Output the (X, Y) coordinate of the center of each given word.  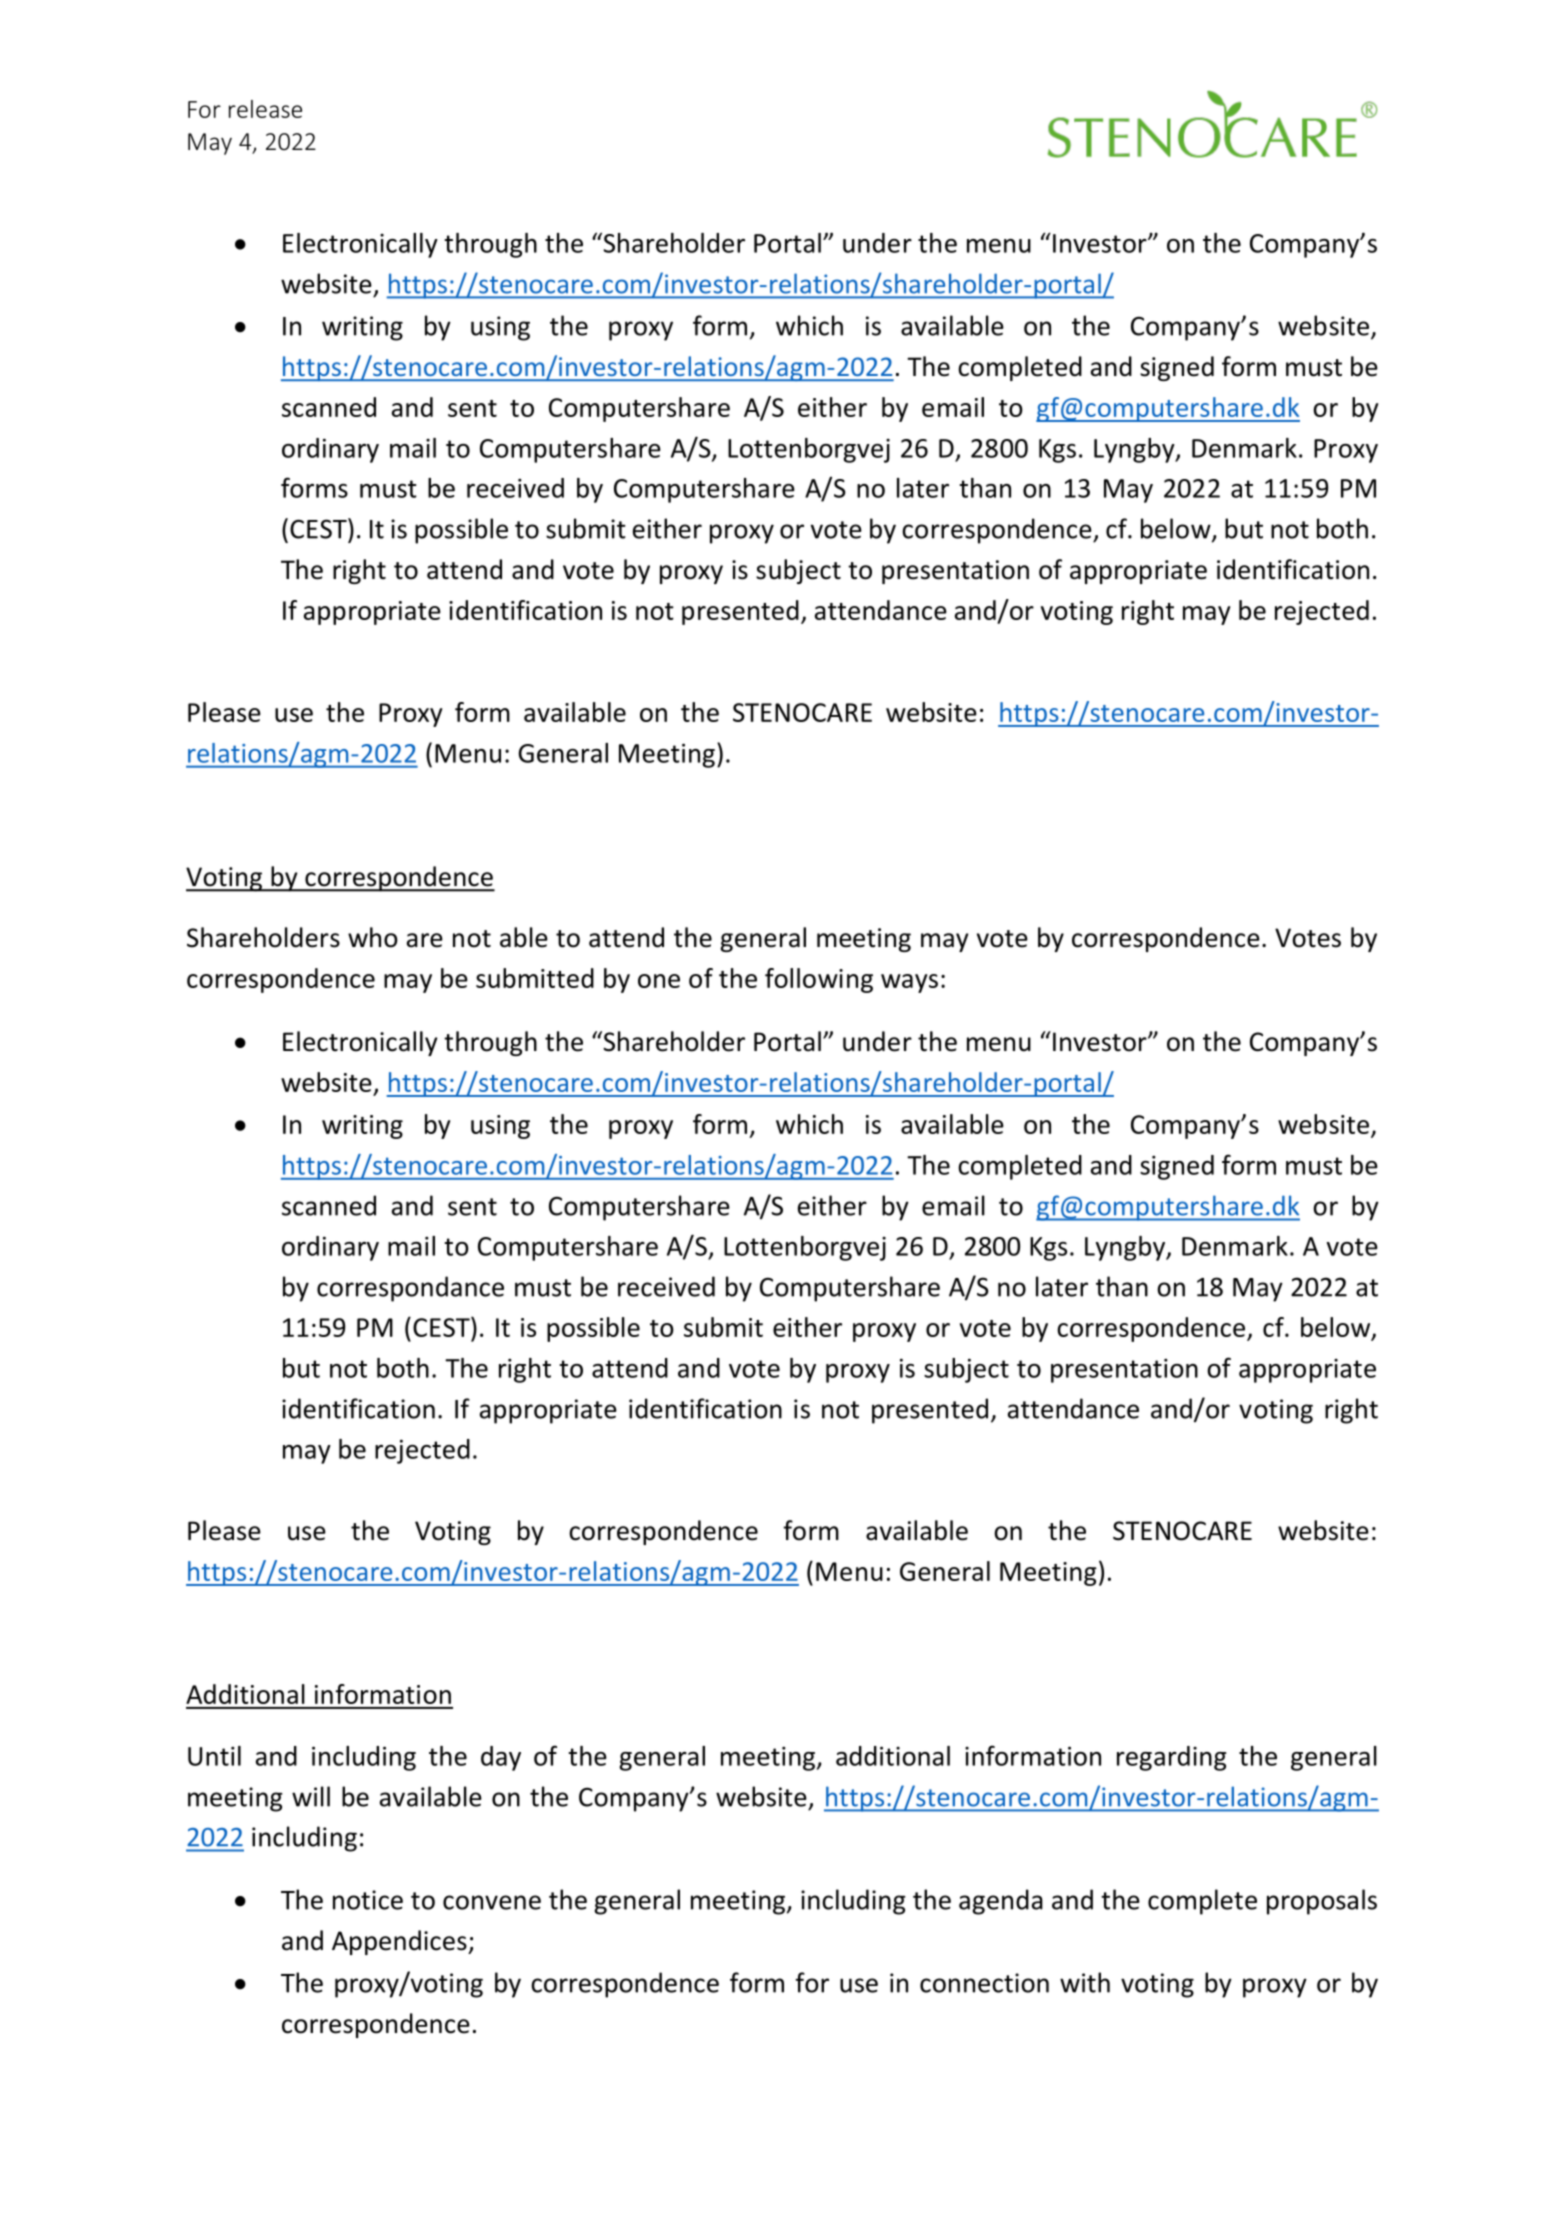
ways (909, 983)
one (659, 981)
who (373, 937)
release (265, 109)
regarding (1171, 1758)
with (1085, 1982)
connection (984, 1983)
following (819, 980)
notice (368, 1900)
